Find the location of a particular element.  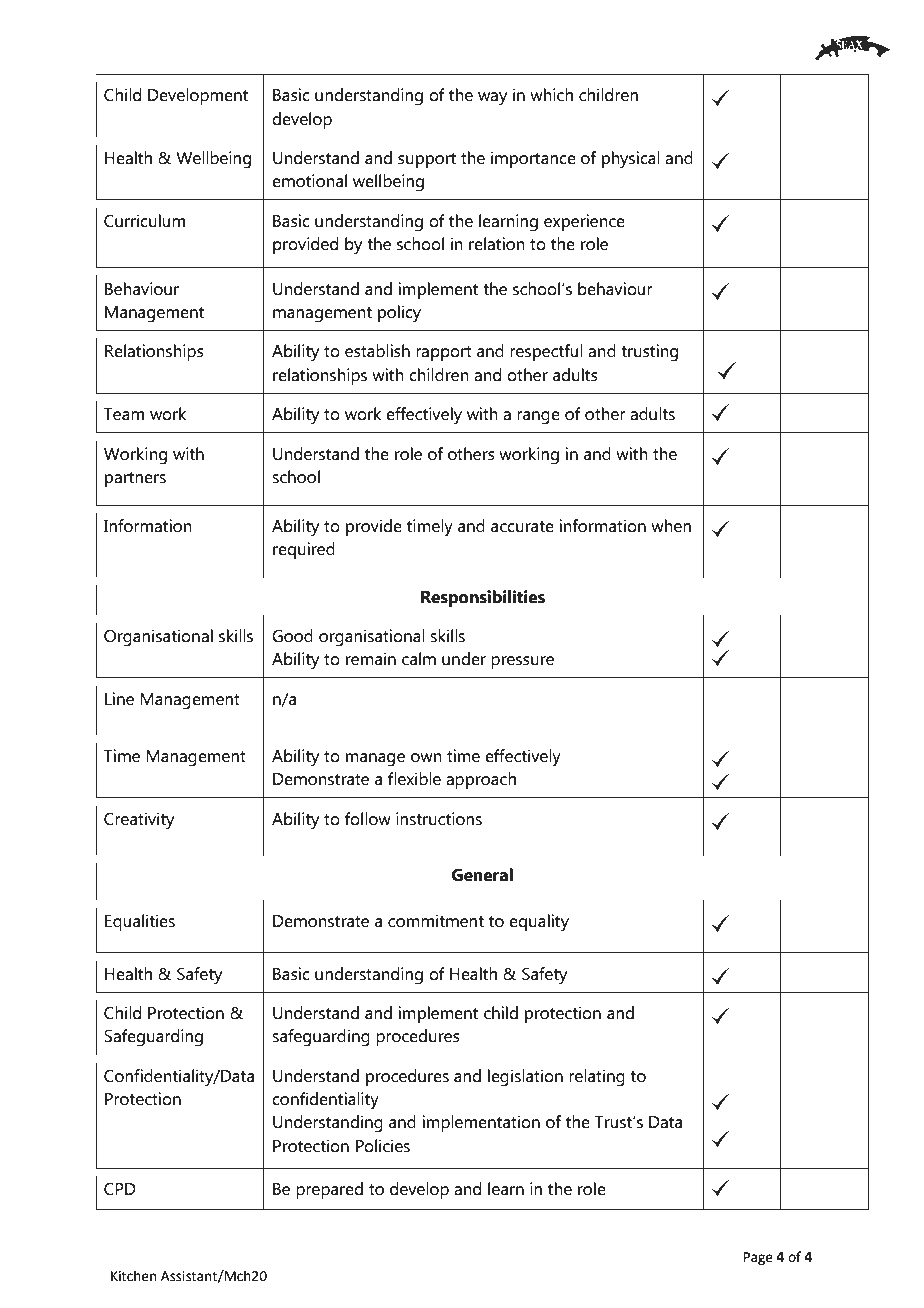

Kitchen is located at coordinates (133, 1276).
